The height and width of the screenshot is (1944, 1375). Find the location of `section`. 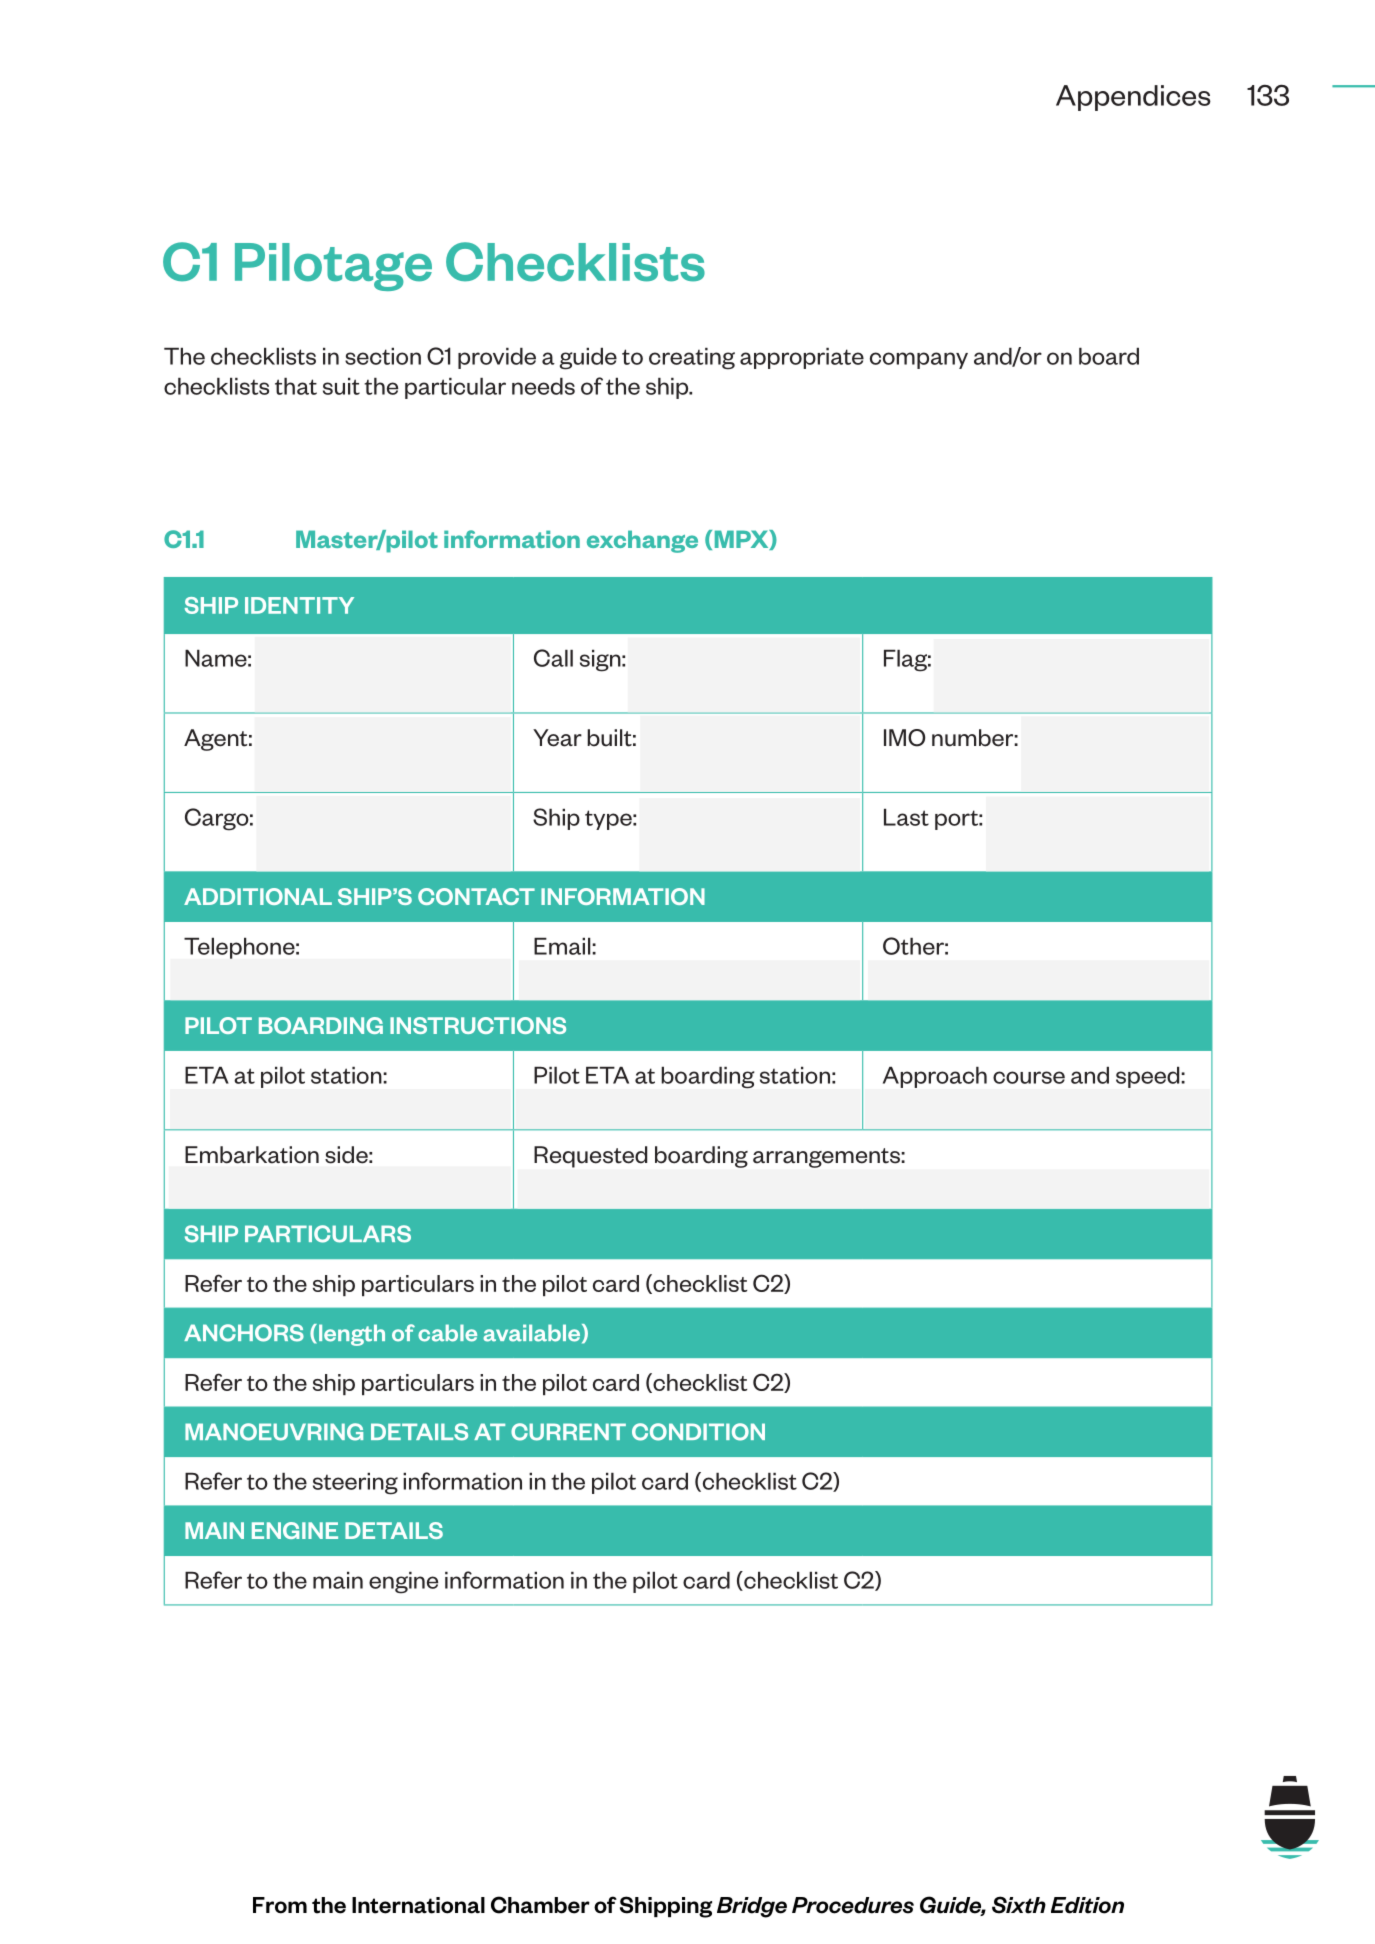

section is located at coordinates (383, 356).
